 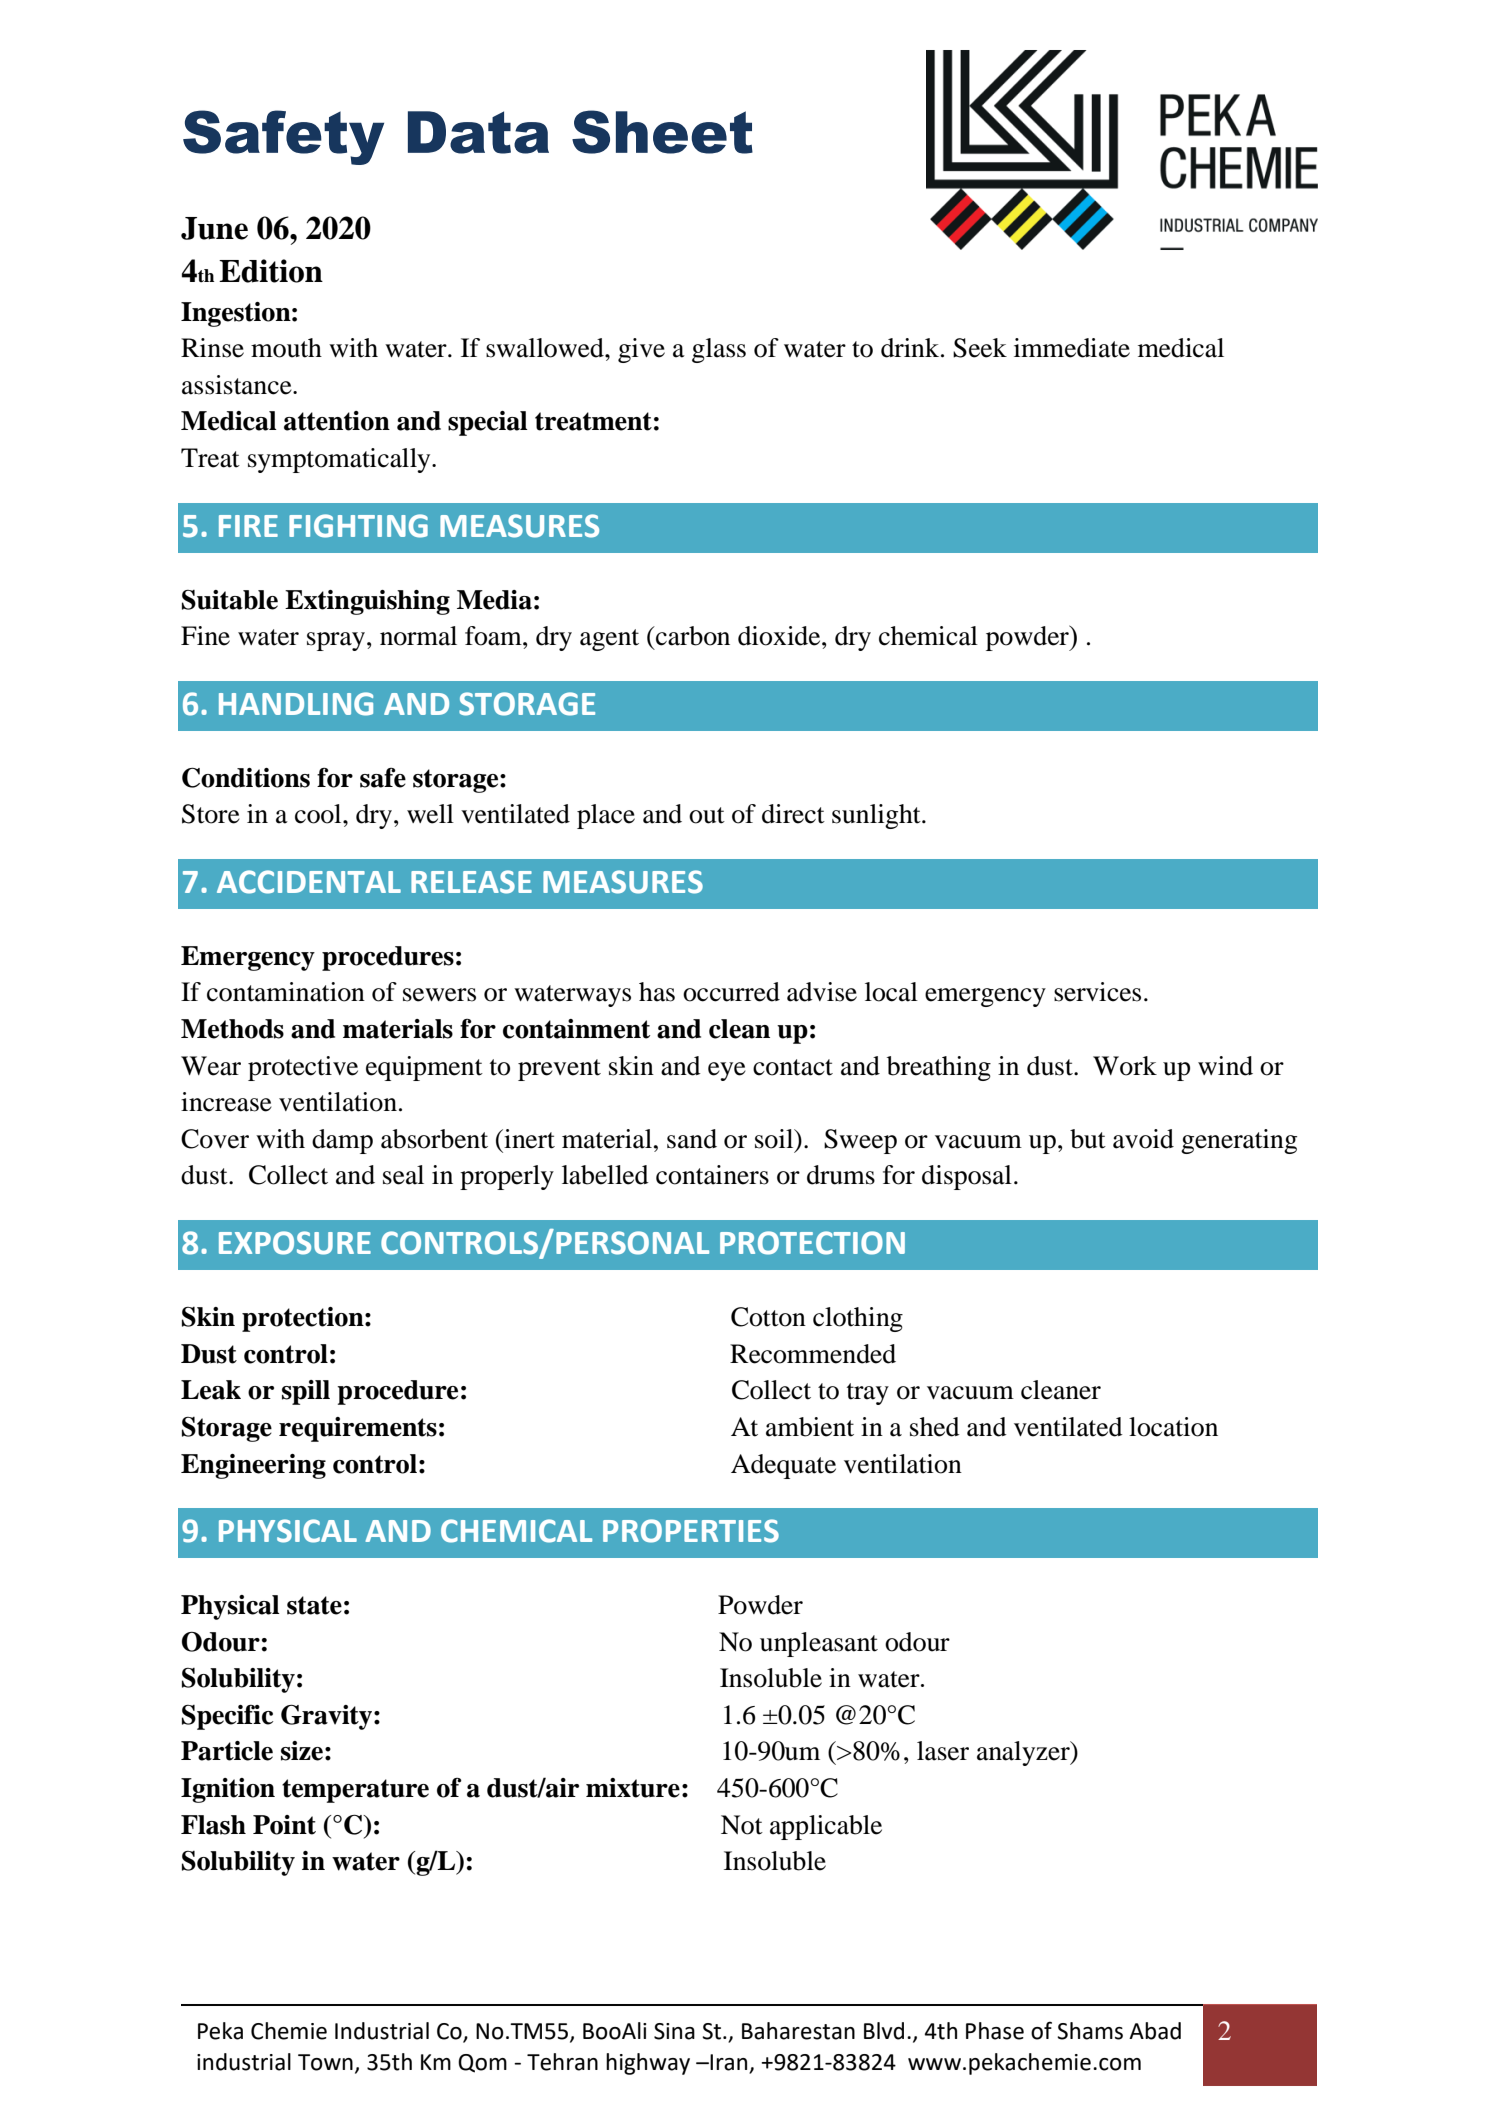 I want to click on sunlight, so click(x=877, y=816).
